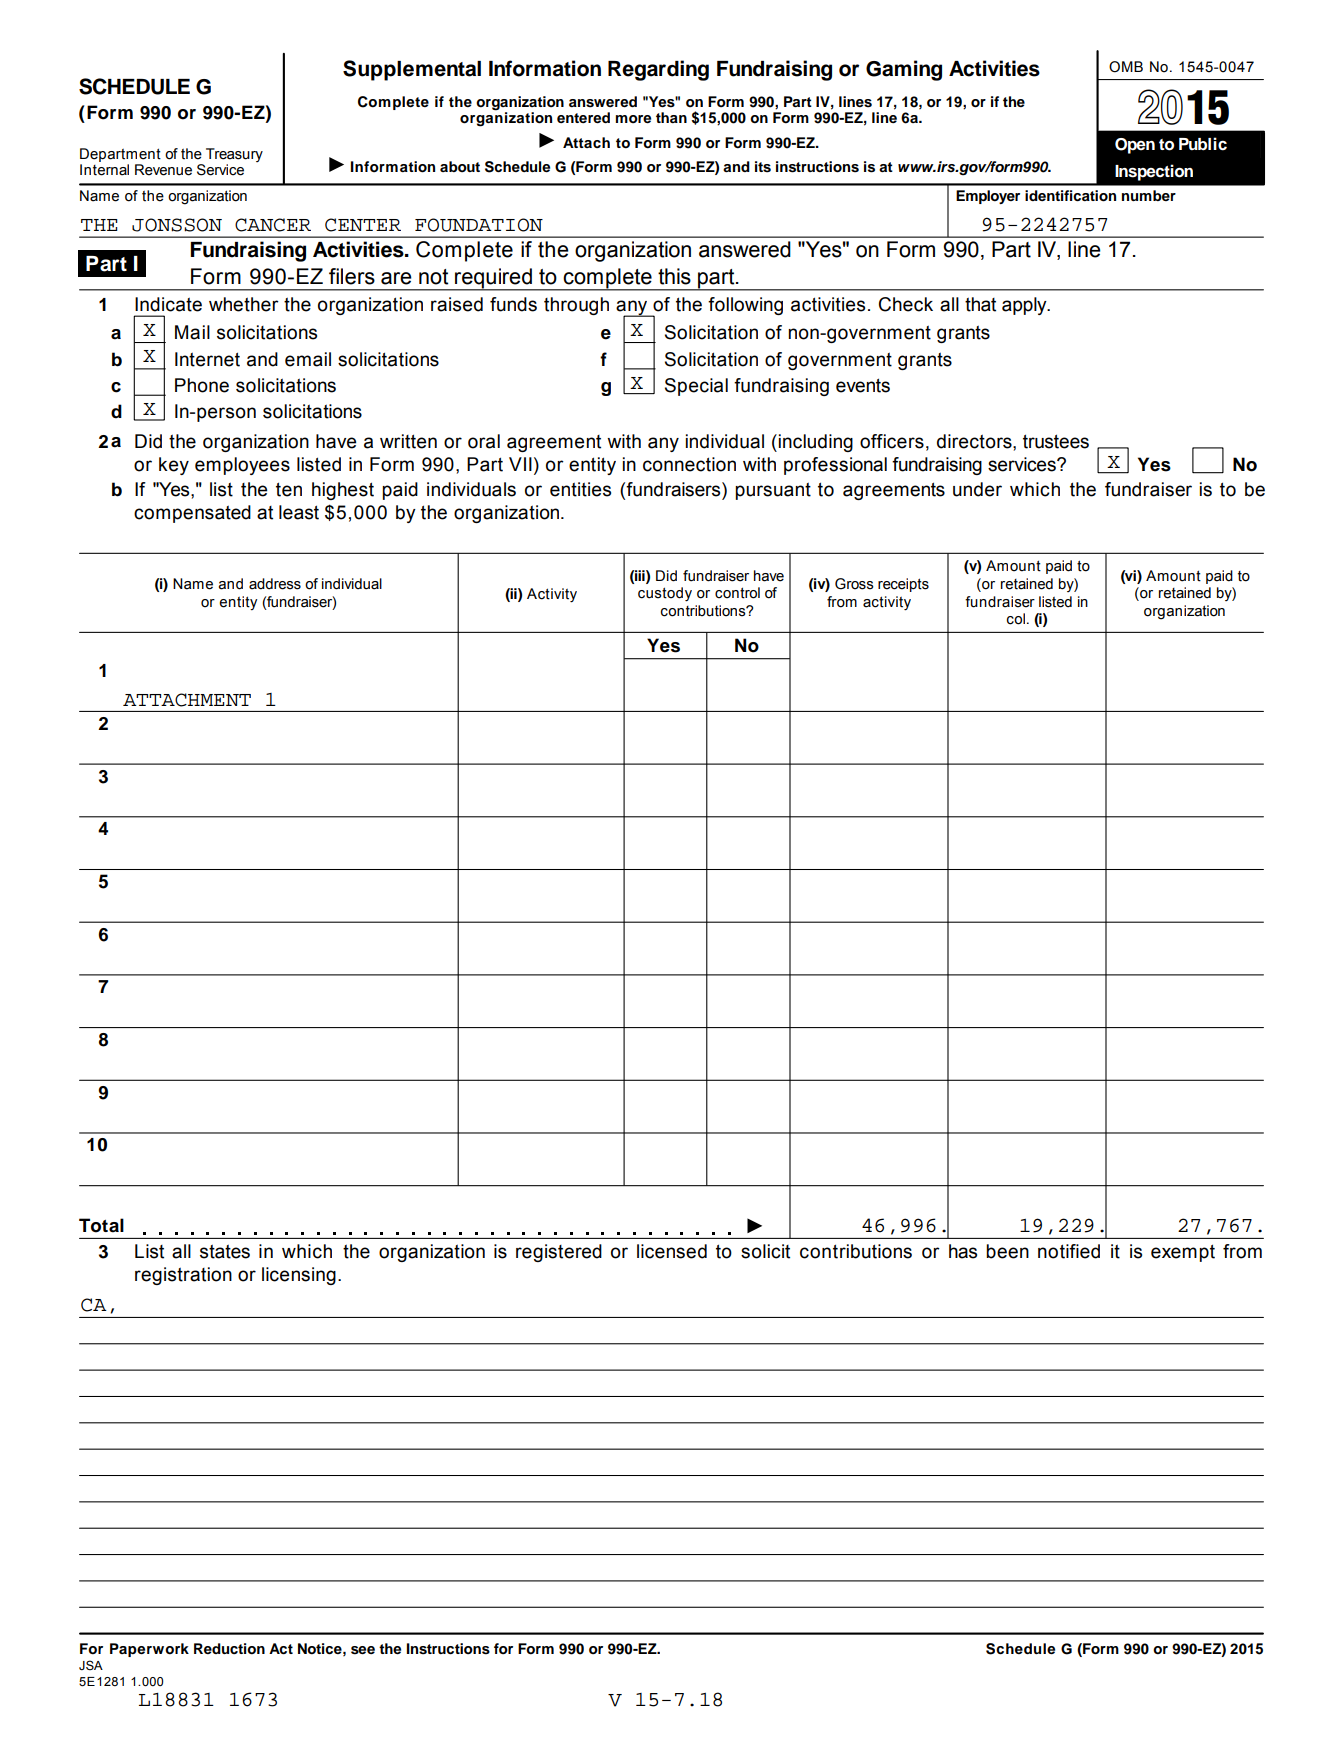  Describe the element at coordinates (229, 1649) in the screenshot. I see `Reduction` at that location.
